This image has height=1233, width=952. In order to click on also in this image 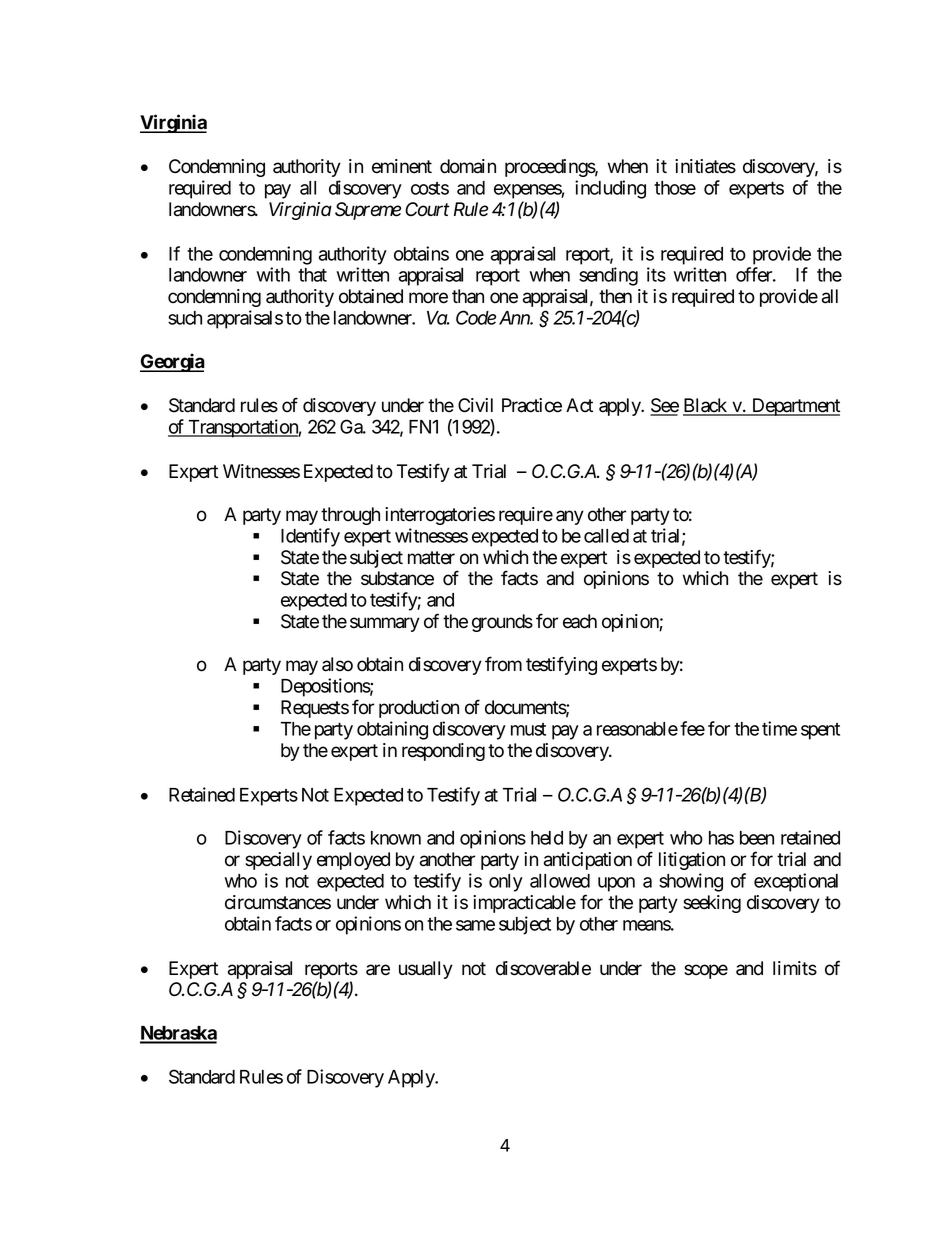, I will do `click(337, 664)`.
